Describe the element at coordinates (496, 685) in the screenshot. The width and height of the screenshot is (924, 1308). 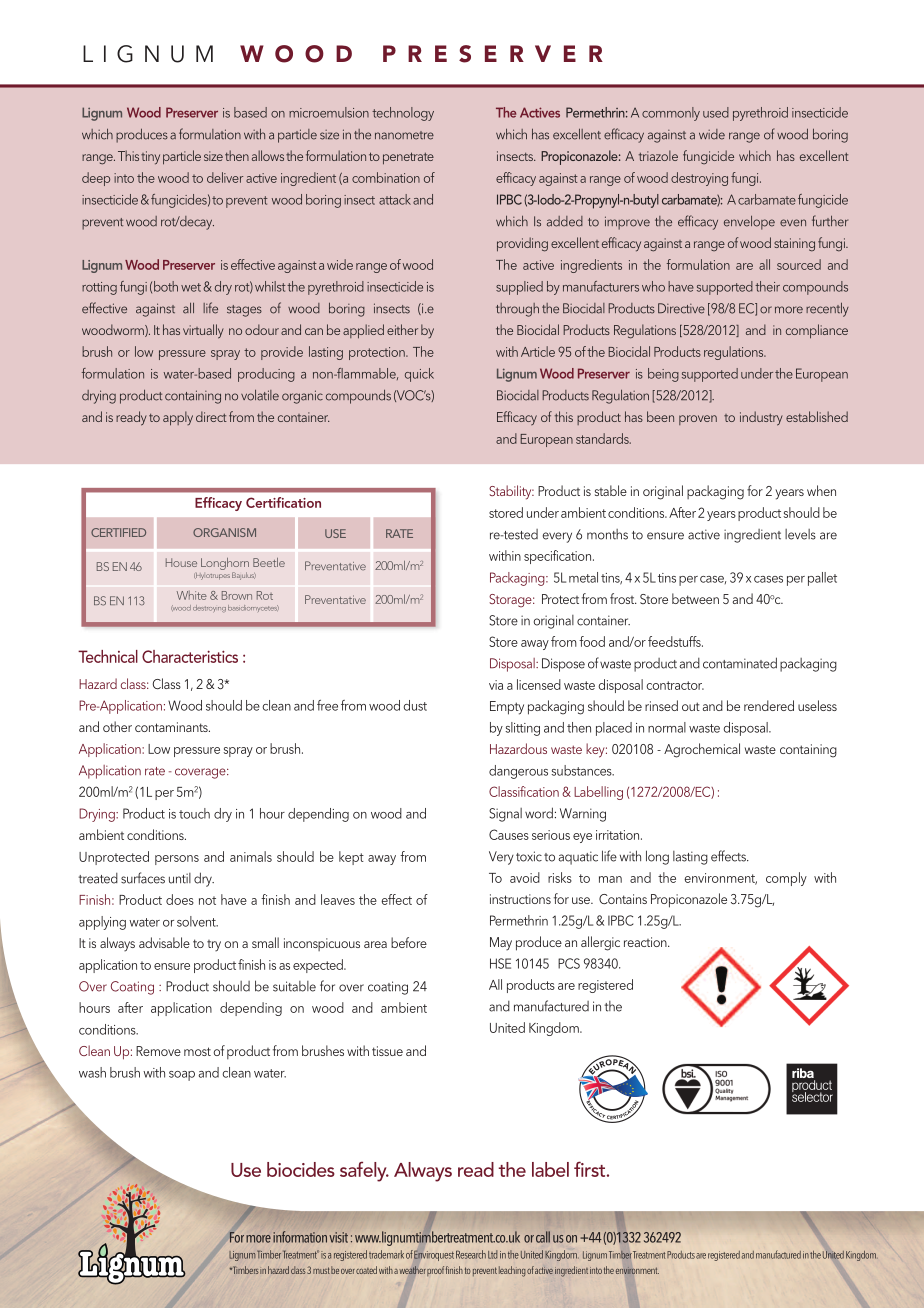
I see `via` at that location.
